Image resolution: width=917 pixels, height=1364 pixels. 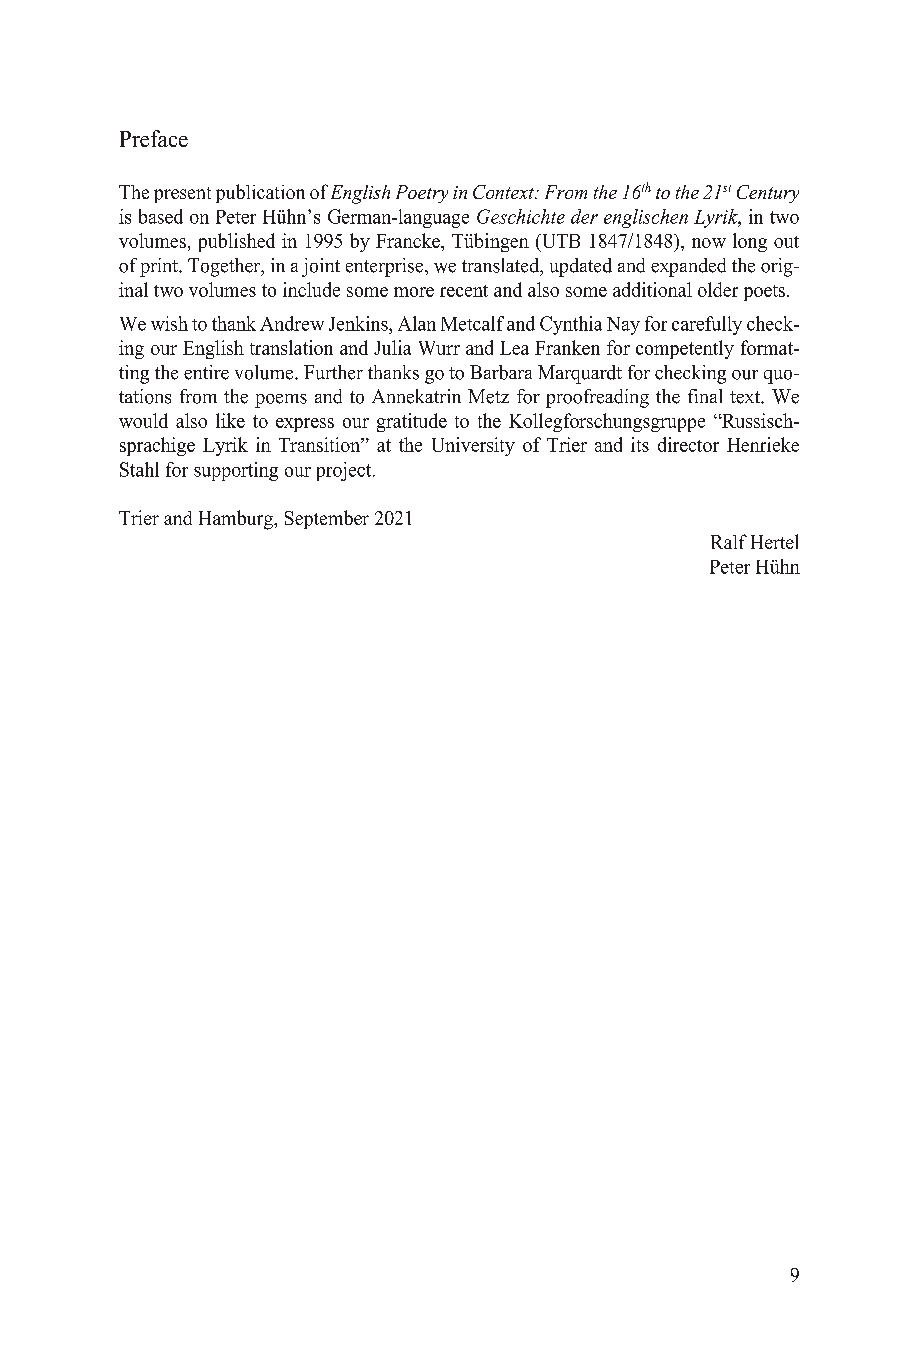 What do you see at coordinates (597, 398) in the screenshot?
I see `proofreading` at bounding box center [597, 398].
